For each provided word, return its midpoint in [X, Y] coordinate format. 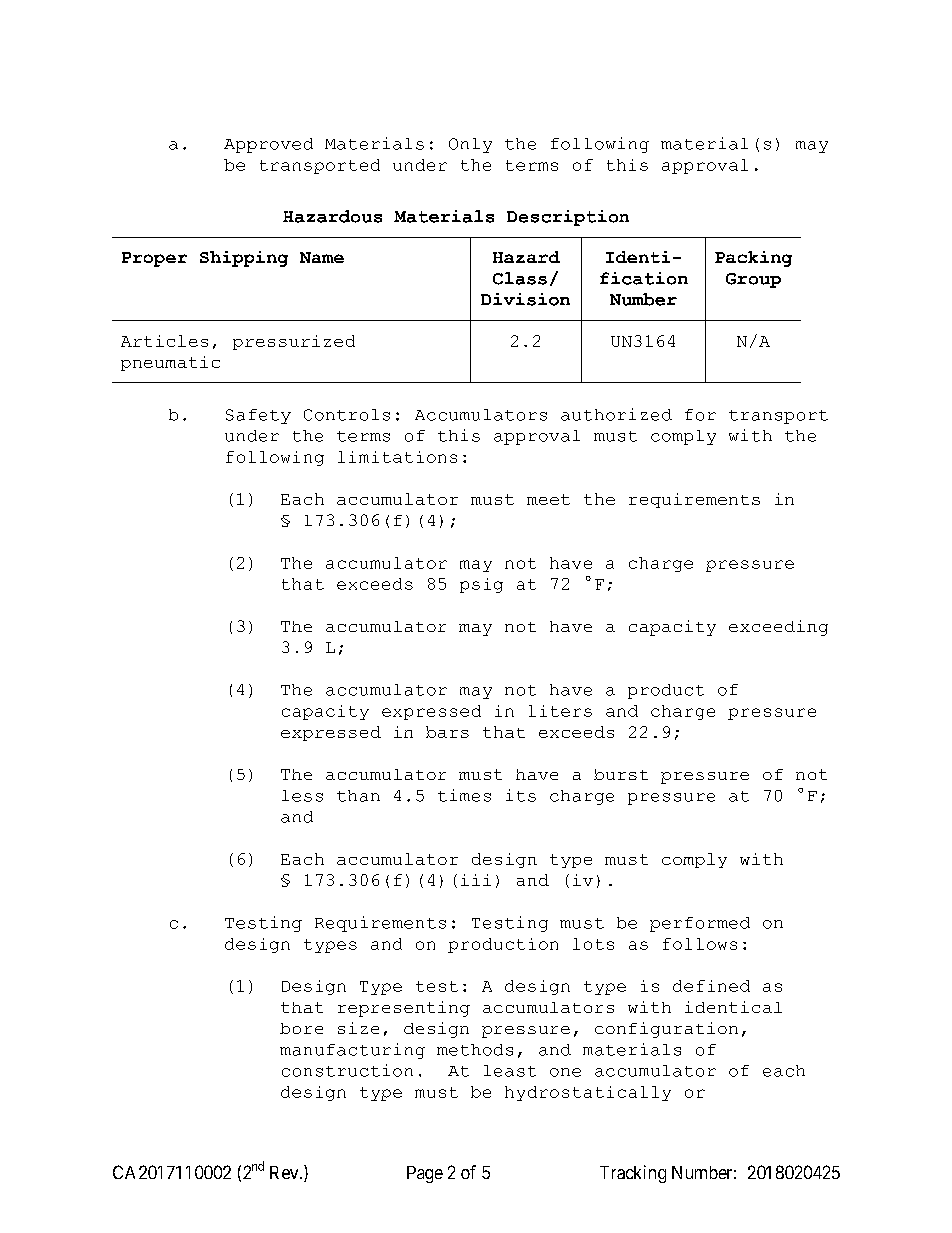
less [302, 796]
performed [700, 924]
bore [301, 1028]
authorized [616, 414]
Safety [258, 416]
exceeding [778, 628]
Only [470, 145]
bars [447, 732]
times [464, 795]
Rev [285, 1172]
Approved [268, 145]
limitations [397, 457]
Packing [753, 259]
